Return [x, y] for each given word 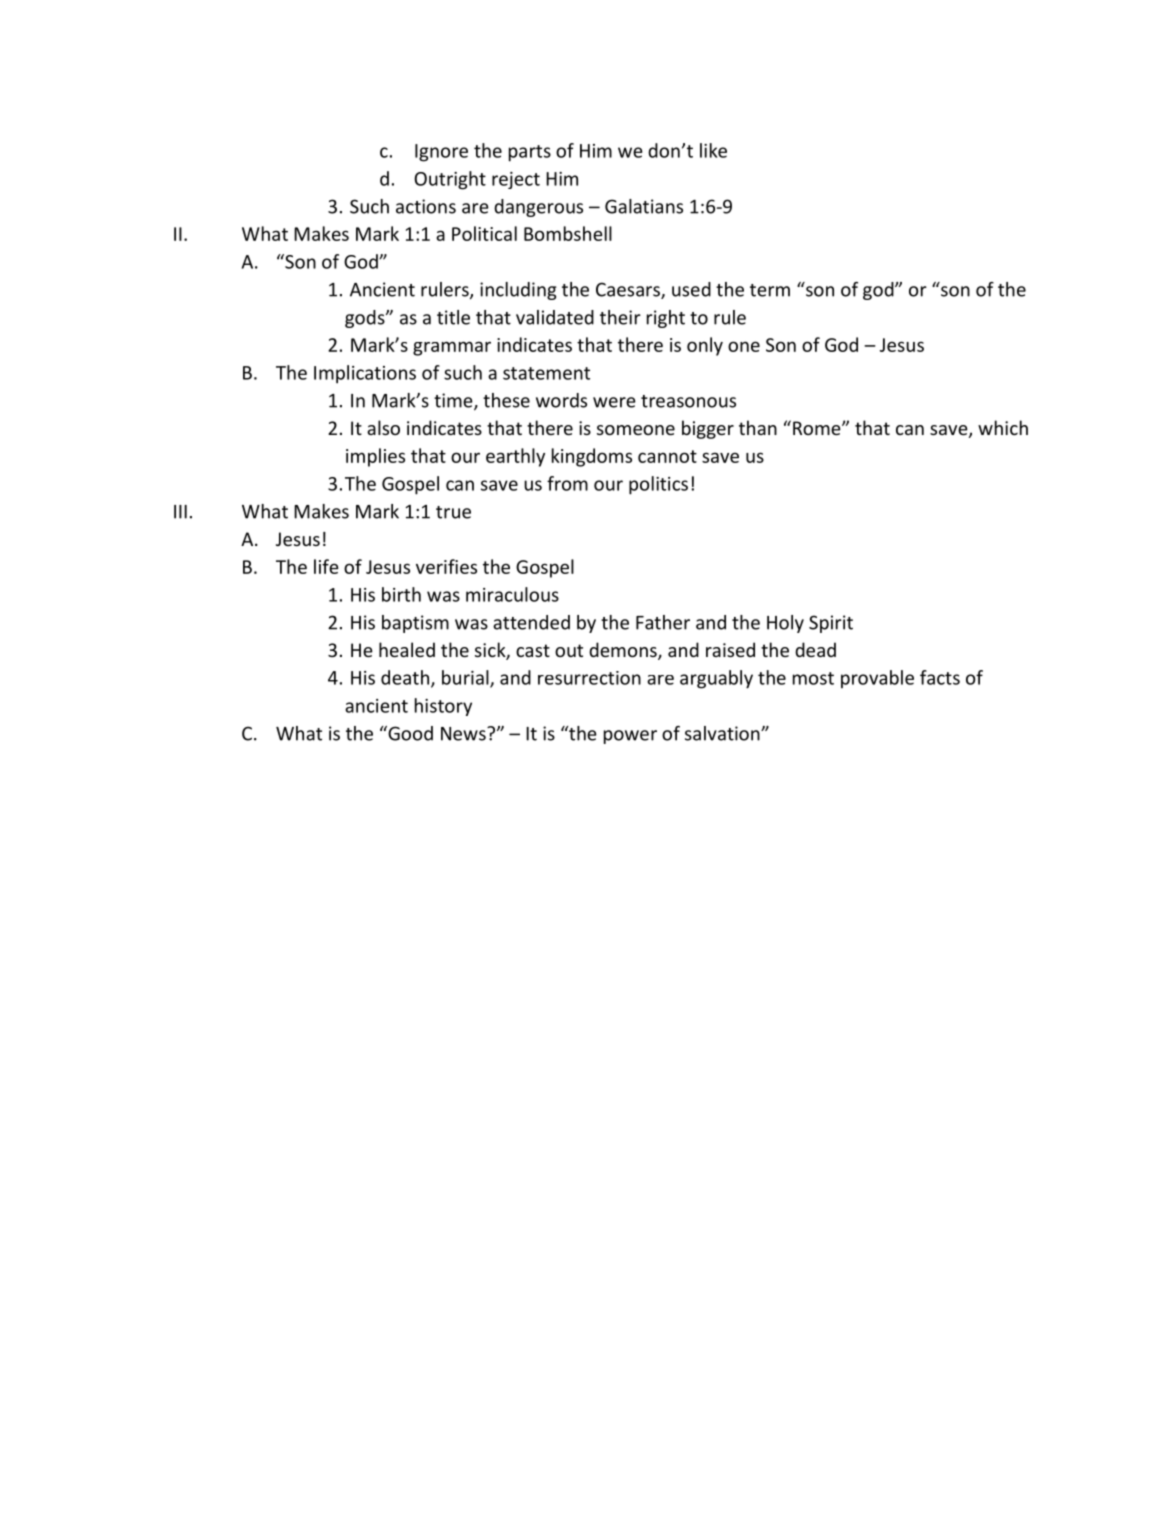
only [705, 346]
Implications [365, 374]
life [326, 566]
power [630, 737]
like [713, 150]
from [567, 483]
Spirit [831, 624]
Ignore [441, 153]
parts [530, 153]
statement [546, 373]
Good [409, 733]
